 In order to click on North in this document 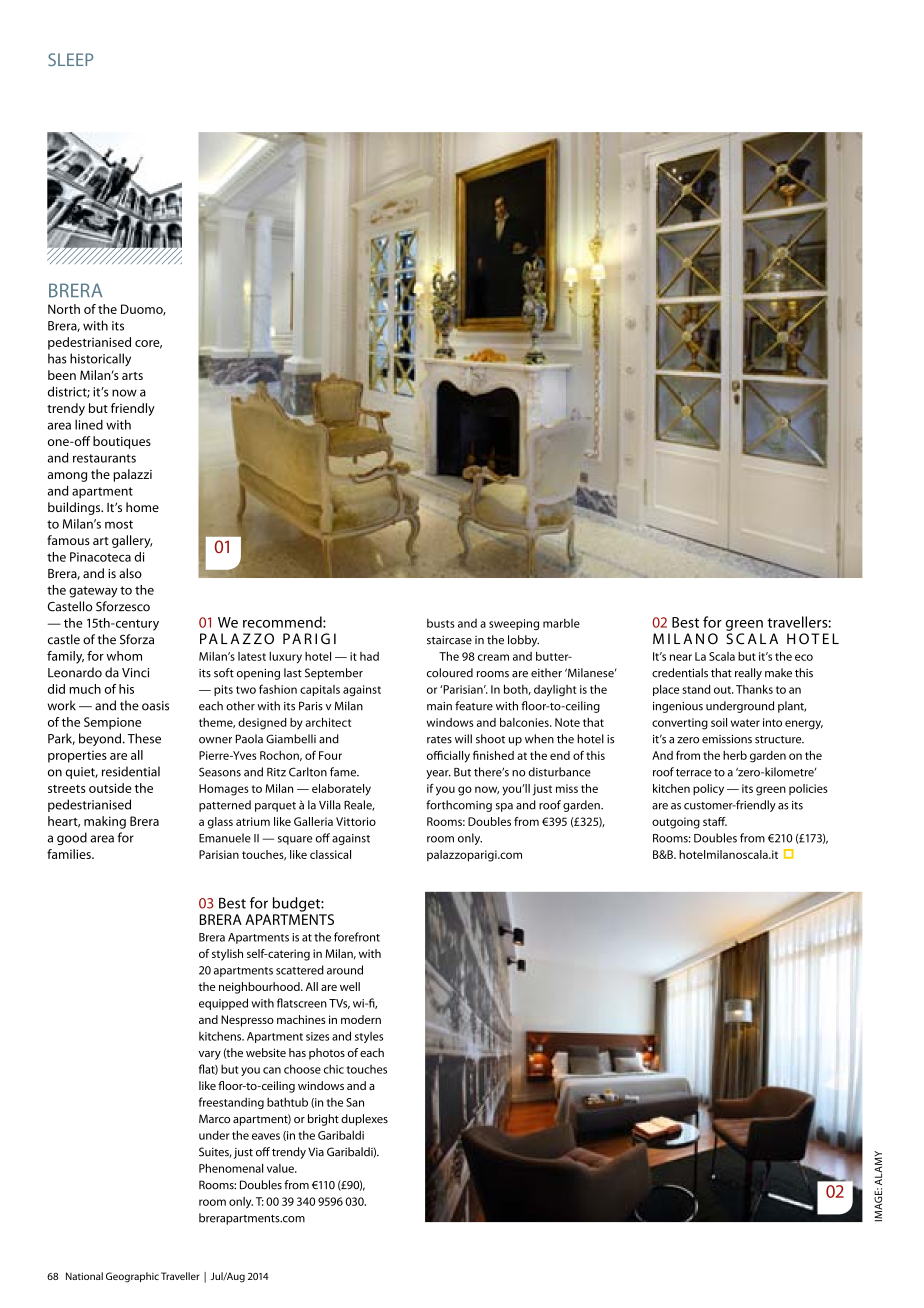, I will do `click(64, 309)`.
